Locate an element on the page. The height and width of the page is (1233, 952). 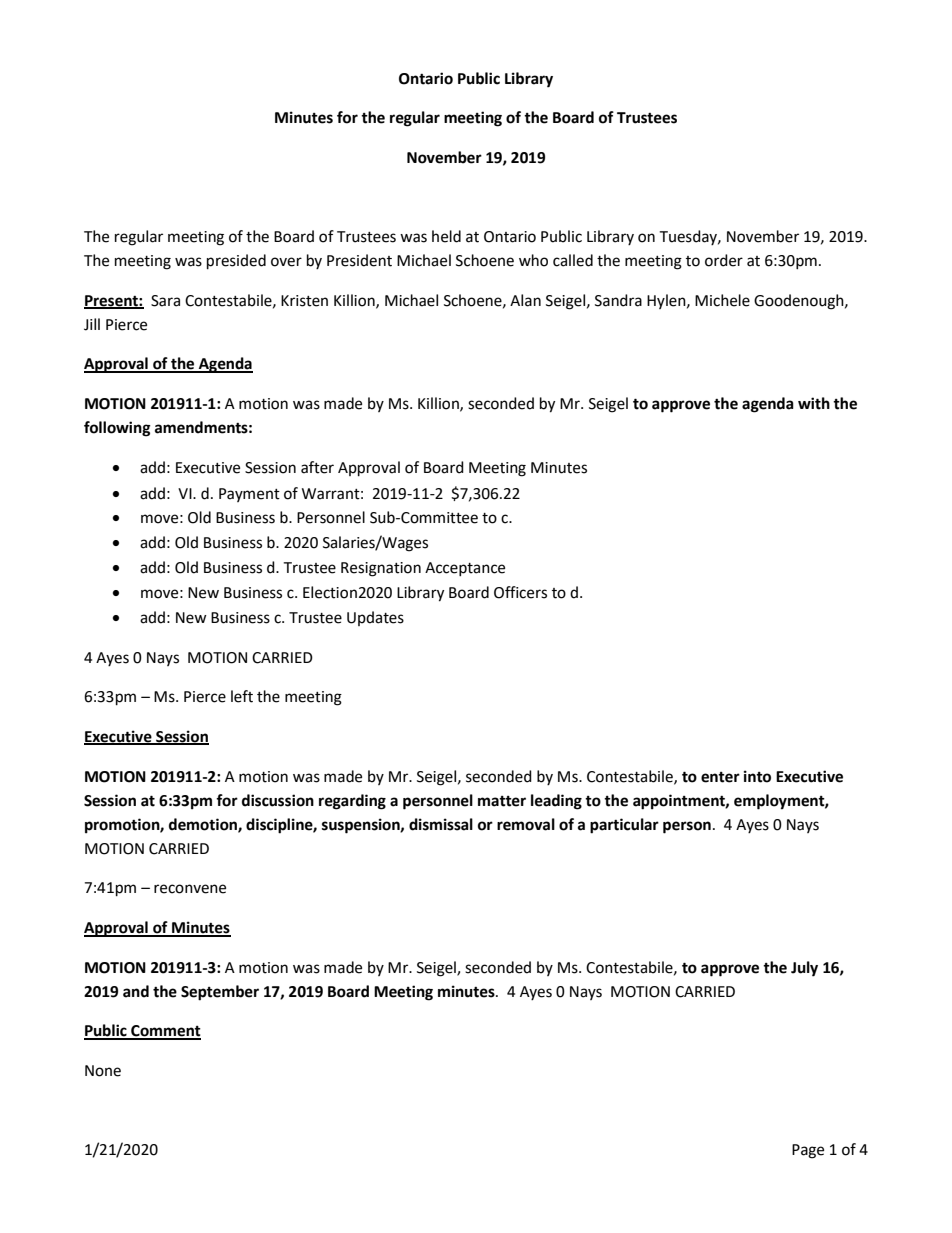
Acceptance is located at coordinates (465, 569).
